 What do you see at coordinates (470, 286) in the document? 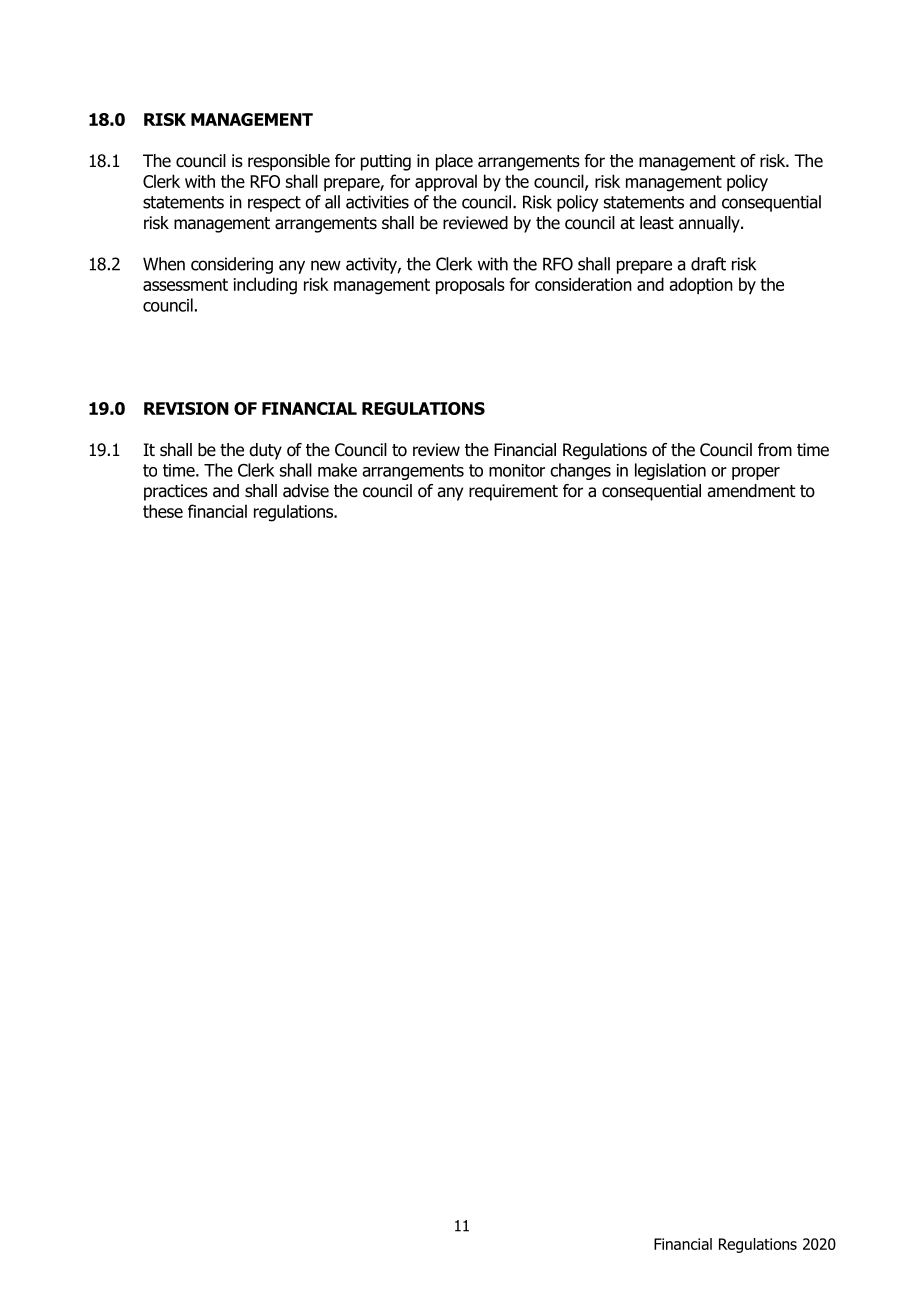
I see `proposals` at bounding box center [470, 286].
